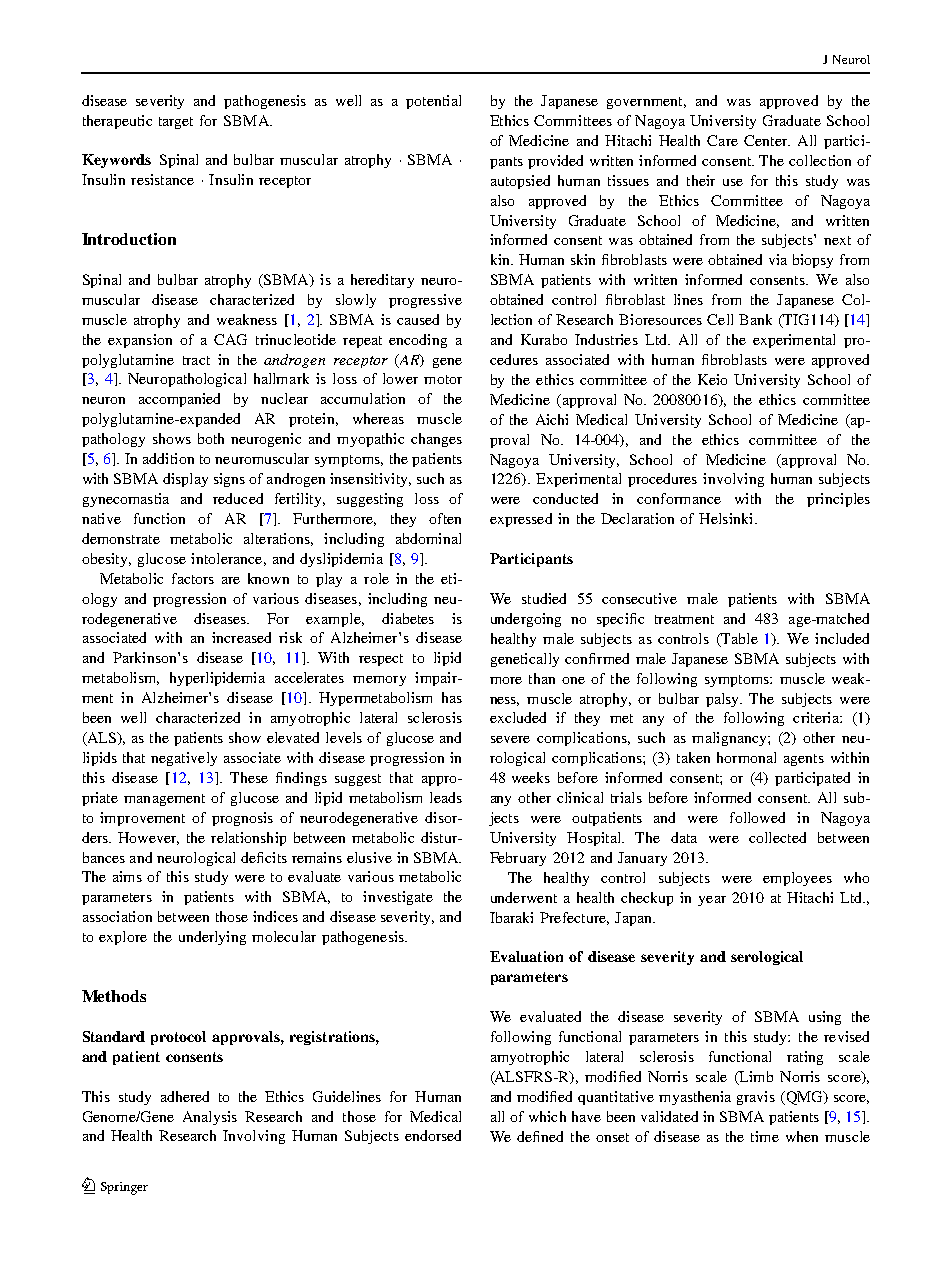 This page has height=1265, width=952. I want to click on target, so click(176, 123).
